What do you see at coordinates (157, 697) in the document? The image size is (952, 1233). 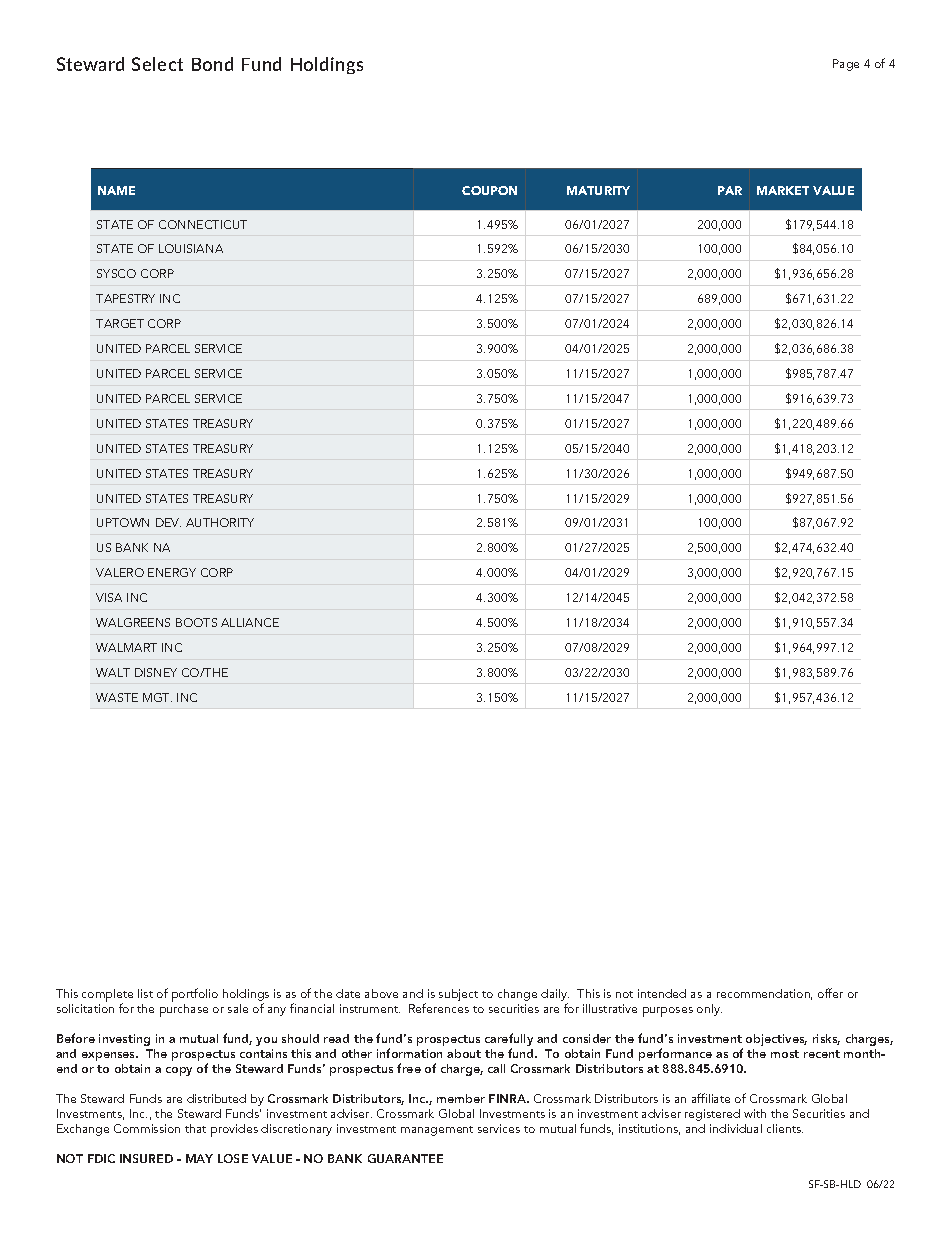 I see `MGT` at bounding box center [157, 697].
